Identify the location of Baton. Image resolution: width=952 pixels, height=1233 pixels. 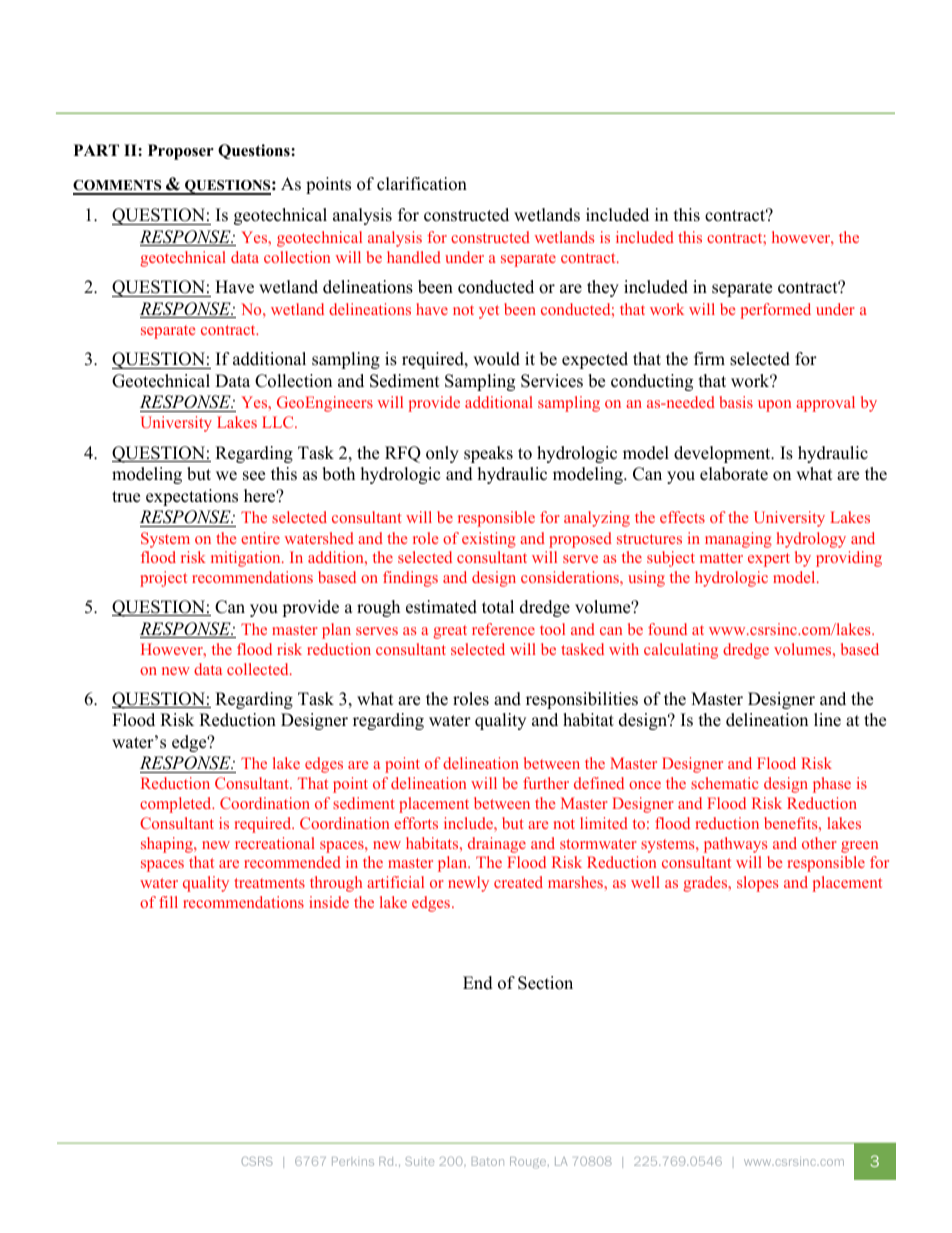
(488, 1161).
